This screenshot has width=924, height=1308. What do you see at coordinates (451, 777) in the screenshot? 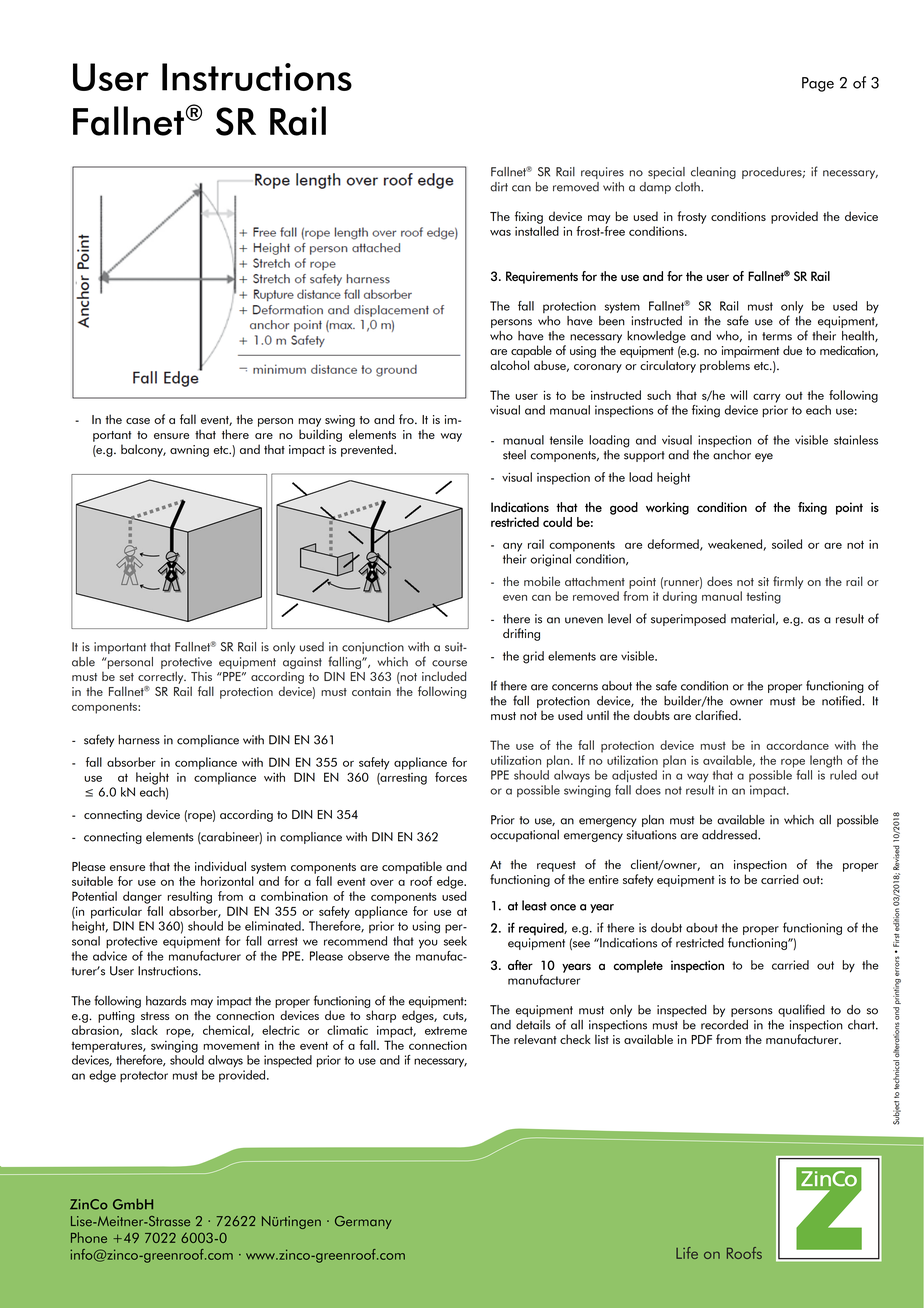
I see `forces` at bounding box center [451, 777].
